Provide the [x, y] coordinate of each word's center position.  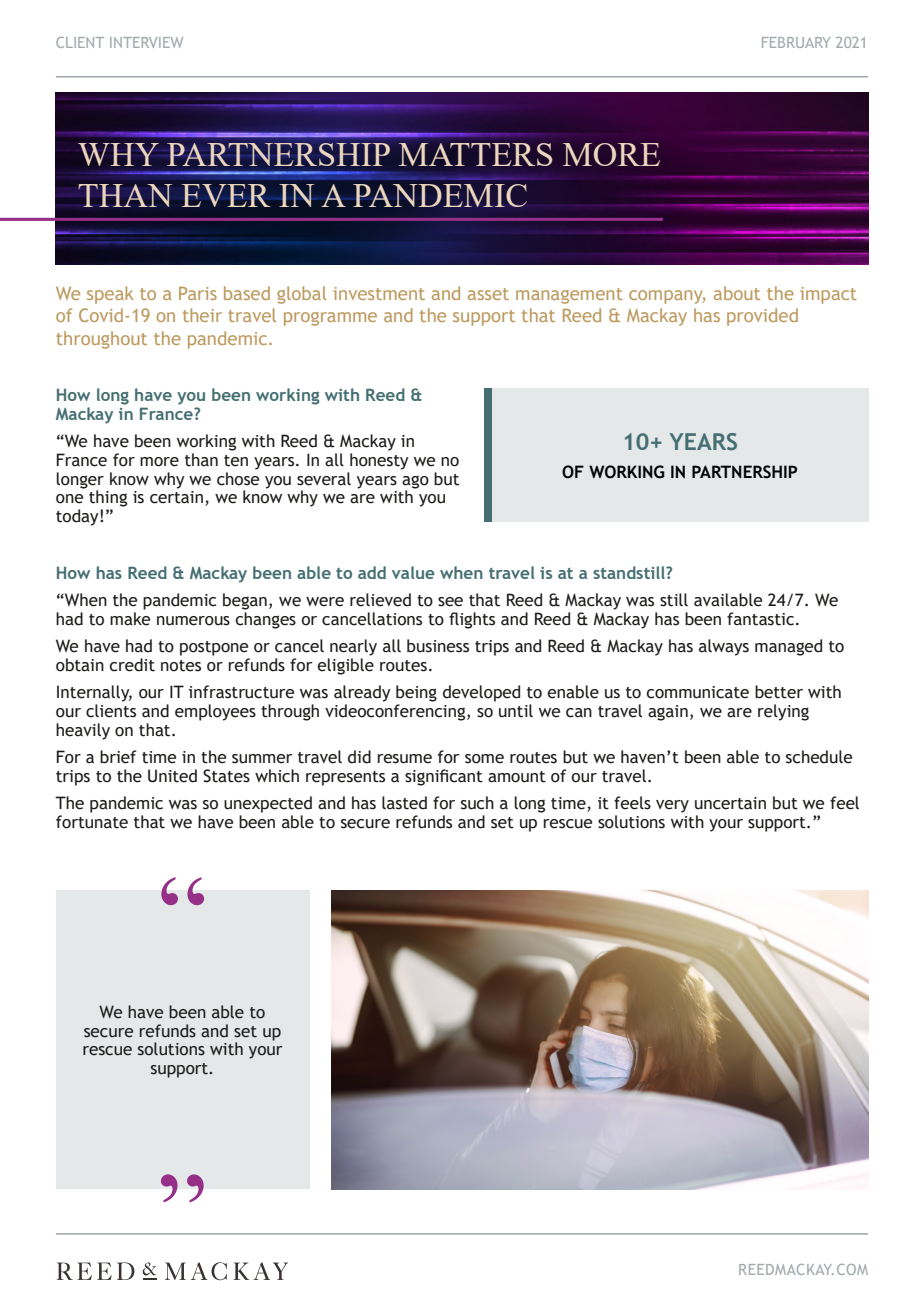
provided [762, 317]
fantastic [762, 619]
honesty [379, 461]
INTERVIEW [146, 42]
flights [472, 620]
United [172, 776]
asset [488, 294]
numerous [193, 621]
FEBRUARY [796, 42]
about [737, 293]
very [672, 806]
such [477, 803]
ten [236, 461]
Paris [198, 293]
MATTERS [475, 154]
